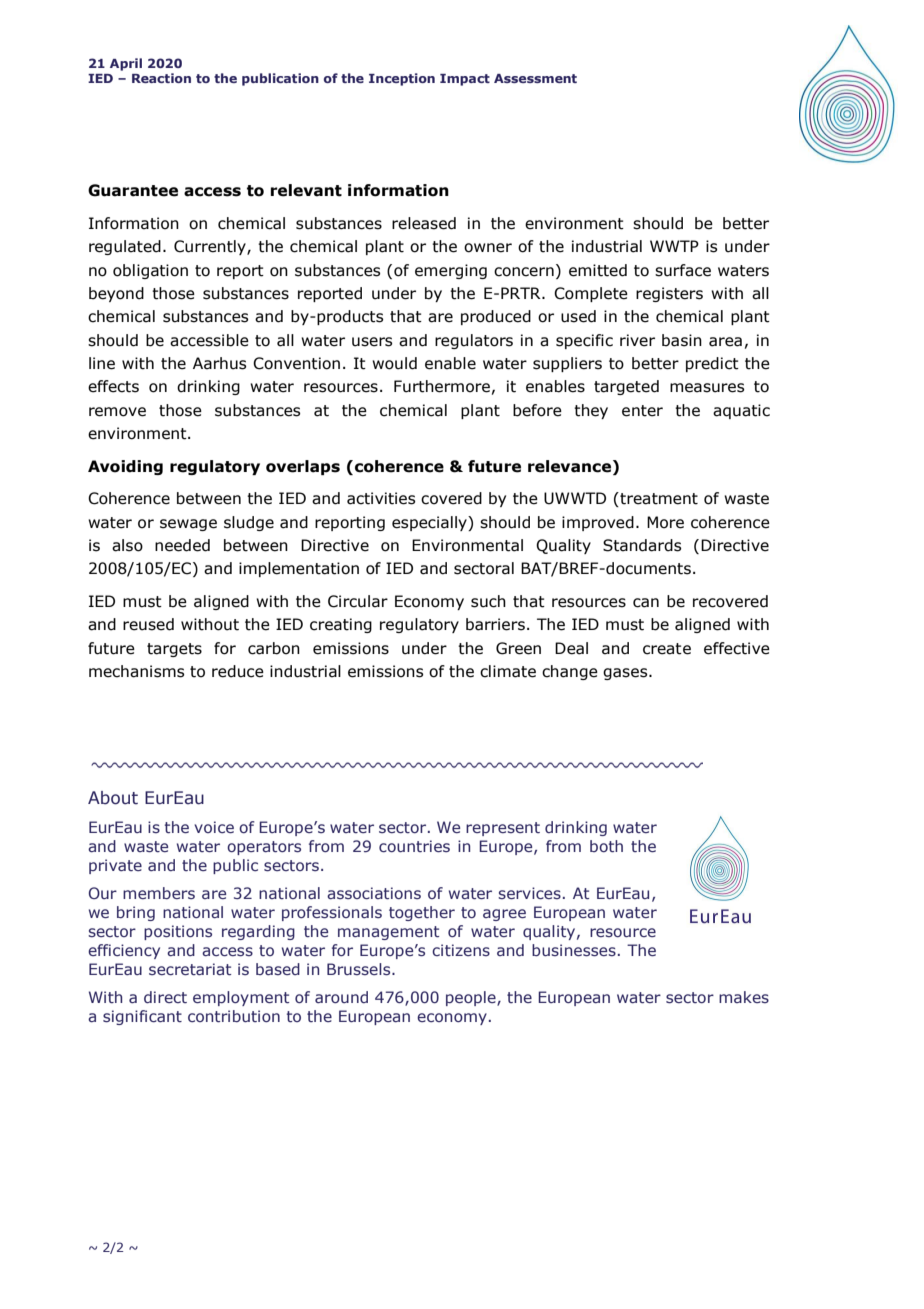 The width and height of the screenshot is (924, 1309). I want to click on both, so click(606, 846).
